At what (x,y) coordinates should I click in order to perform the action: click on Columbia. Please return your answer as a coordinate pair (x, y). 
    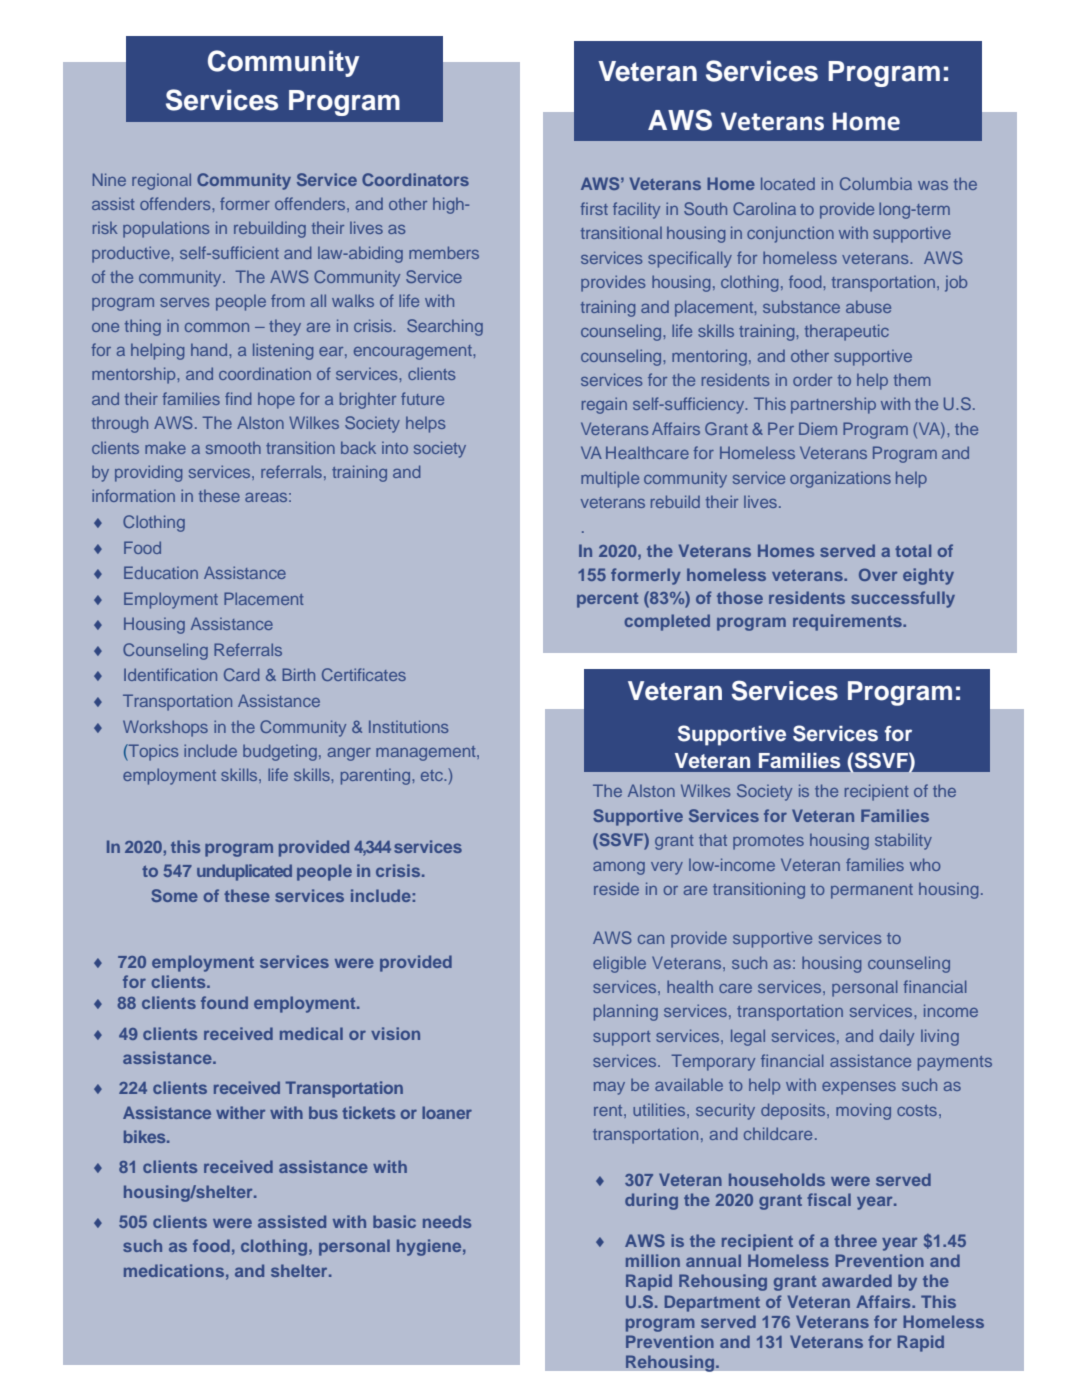
    Looking at the image, I should click on (876, 183).
